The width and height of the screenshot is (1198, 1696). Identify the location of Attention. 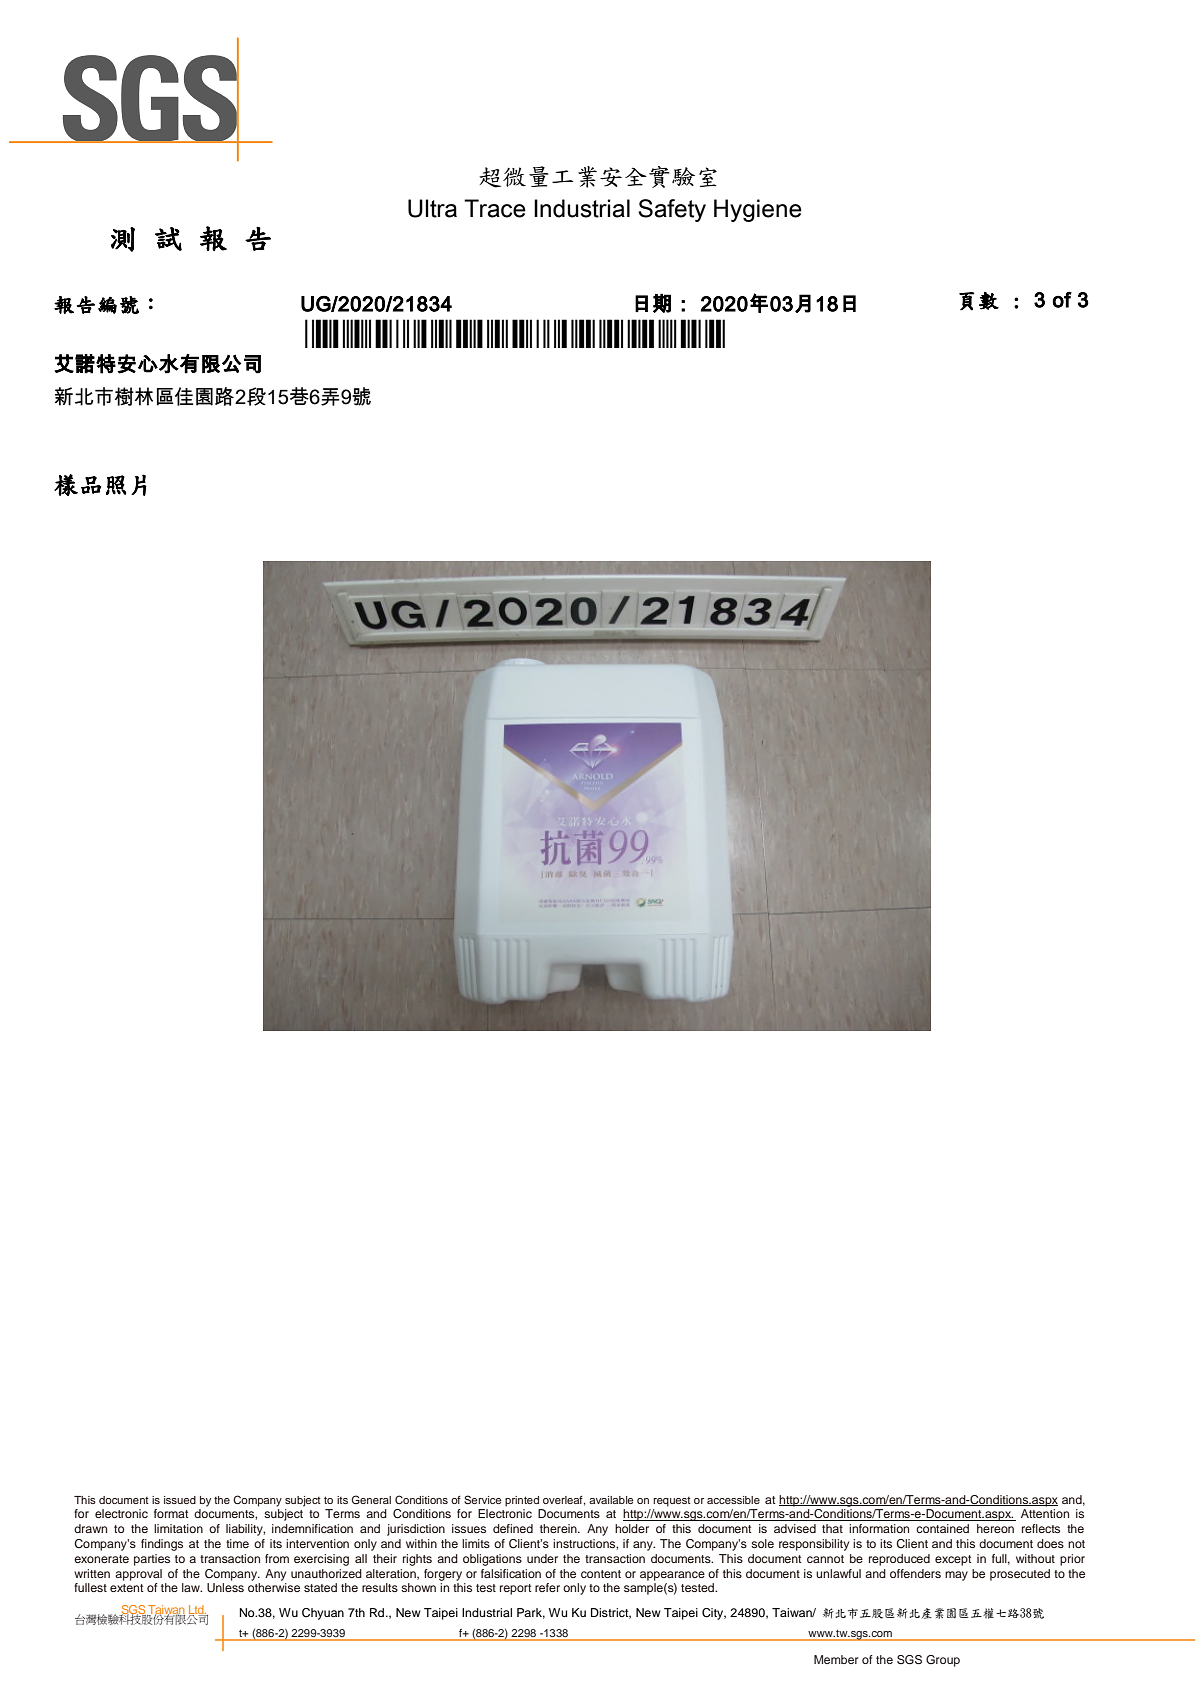
(1045, 1513).
